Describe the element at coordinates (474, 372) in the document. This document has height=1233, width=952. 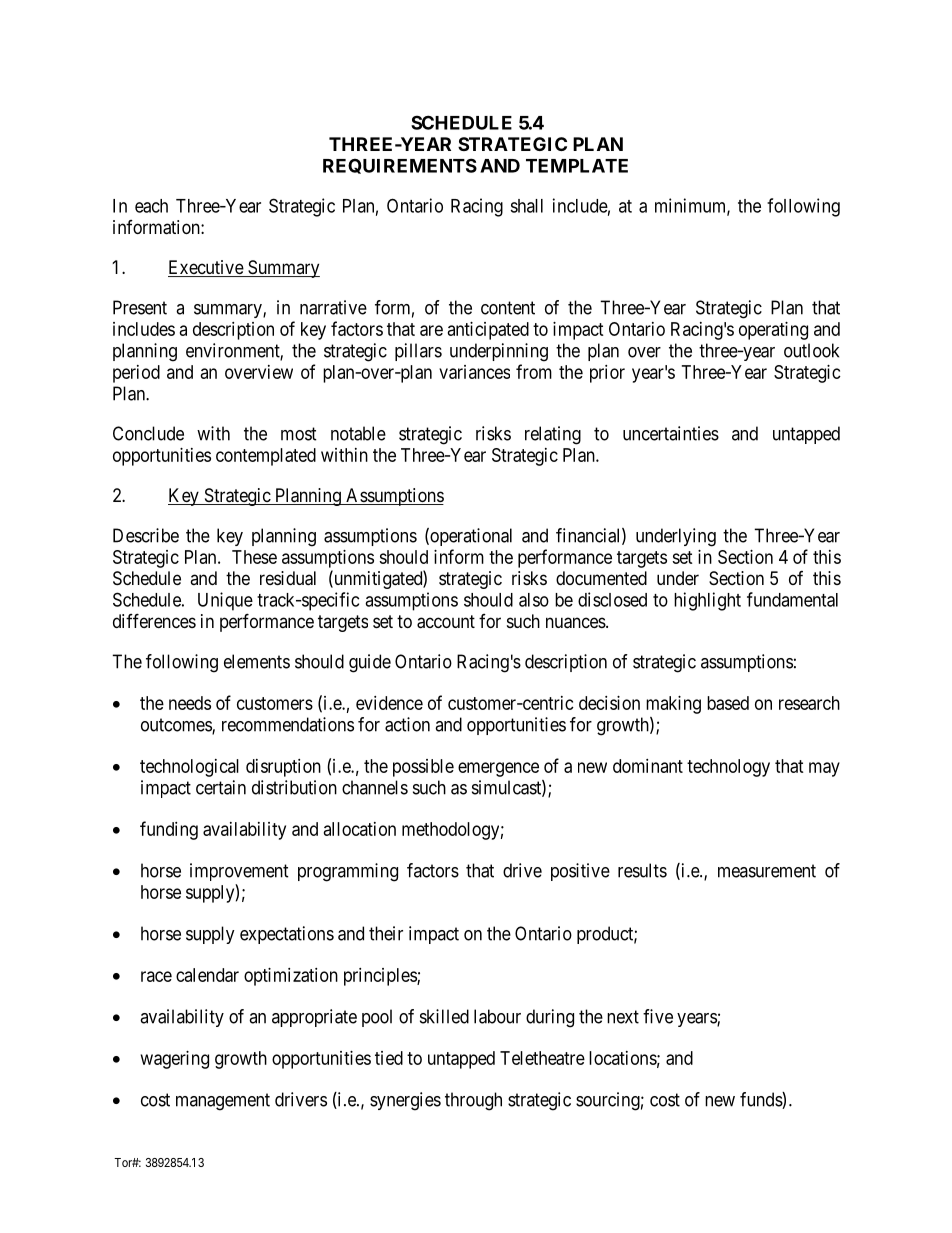
I see `variances` at that location.
